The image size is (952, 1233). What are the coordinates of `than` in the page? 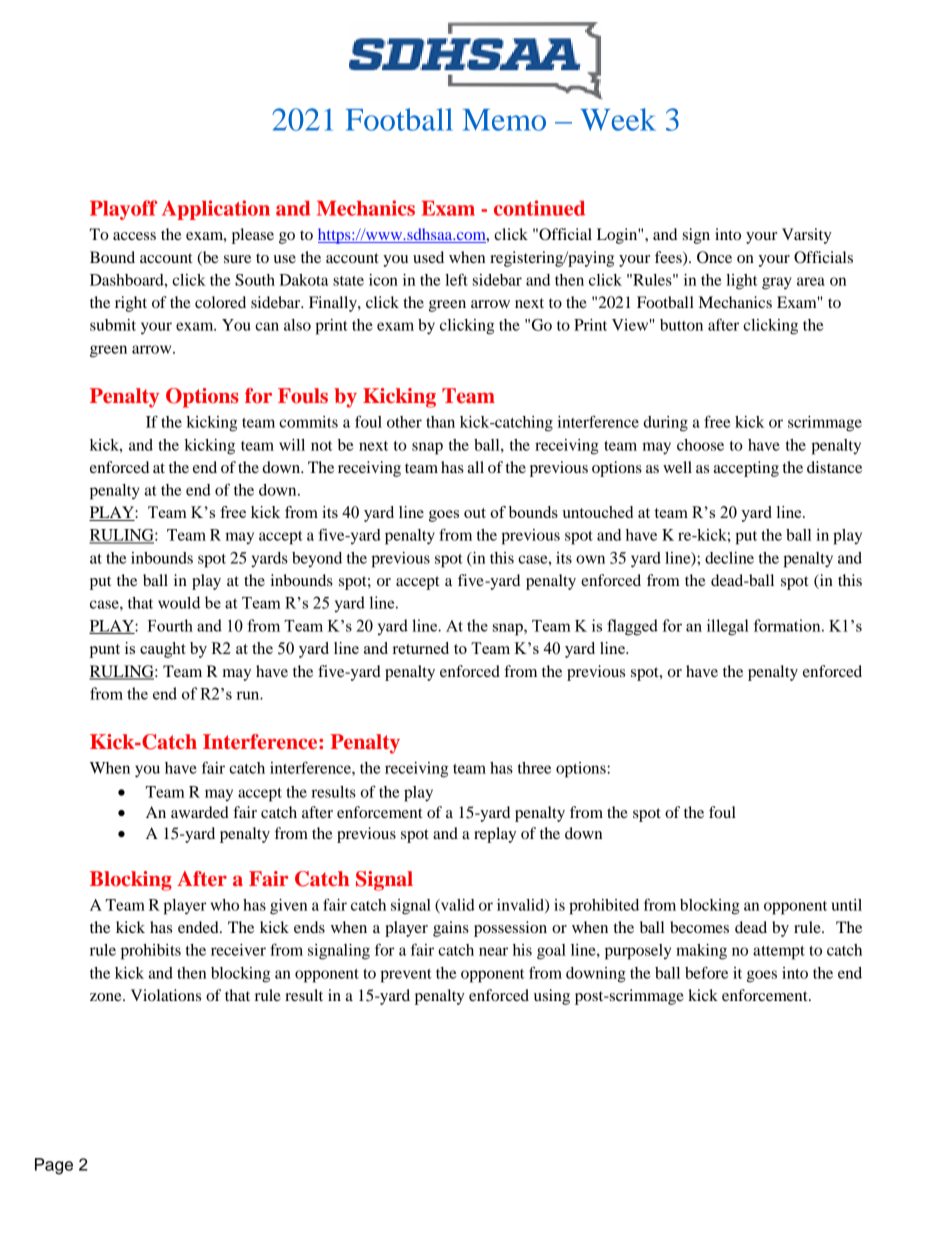 It's located at (440, 422).
